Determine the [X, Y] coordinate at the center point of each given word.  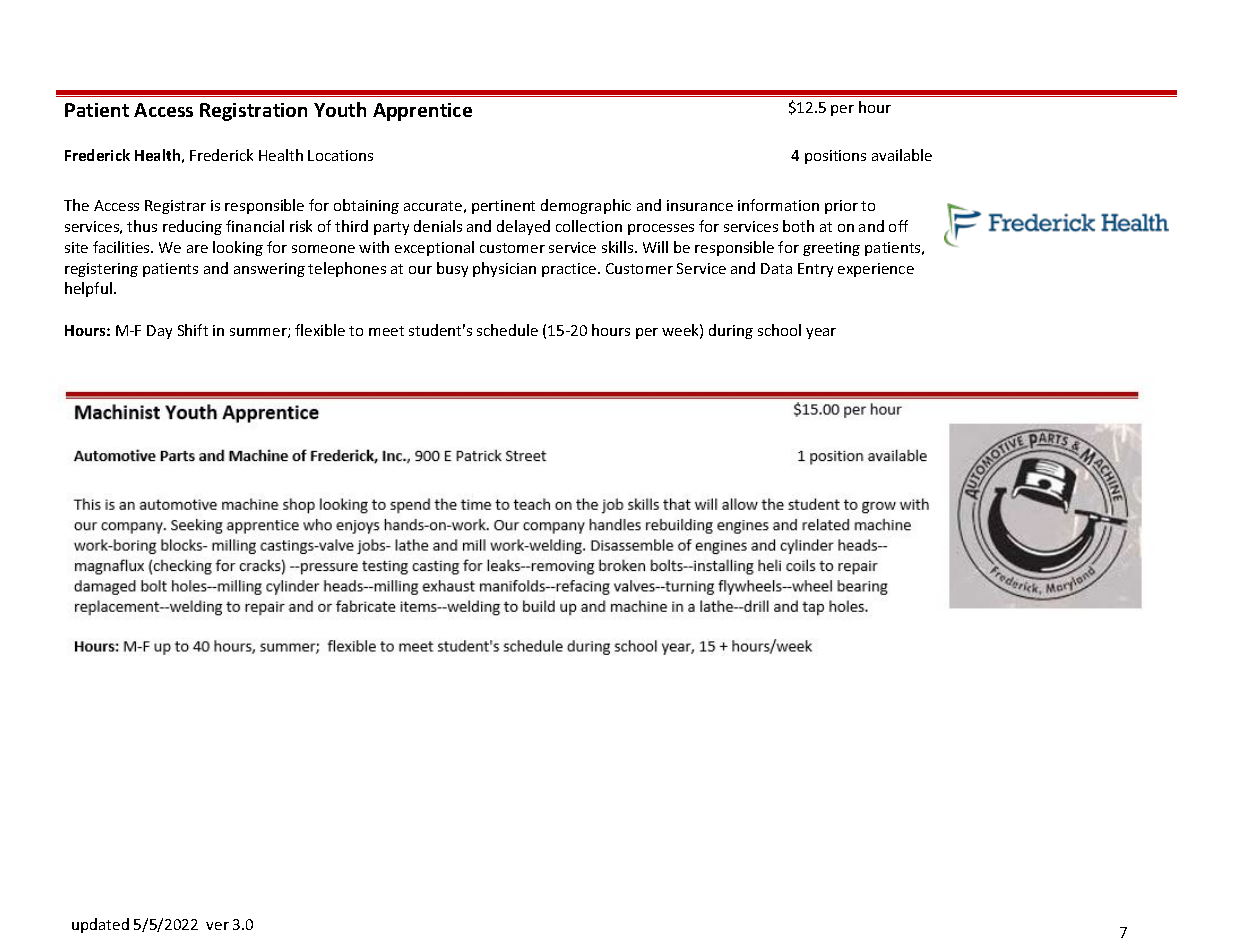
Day [159, 332]
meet [386, 331]
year [821, 333]
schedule [507, 330]
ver [217, 926]
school [779, 330]
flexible [320, 330]
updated [100, 925]
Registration [253, 112]
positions [835, 157]
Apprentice [422, 112]
